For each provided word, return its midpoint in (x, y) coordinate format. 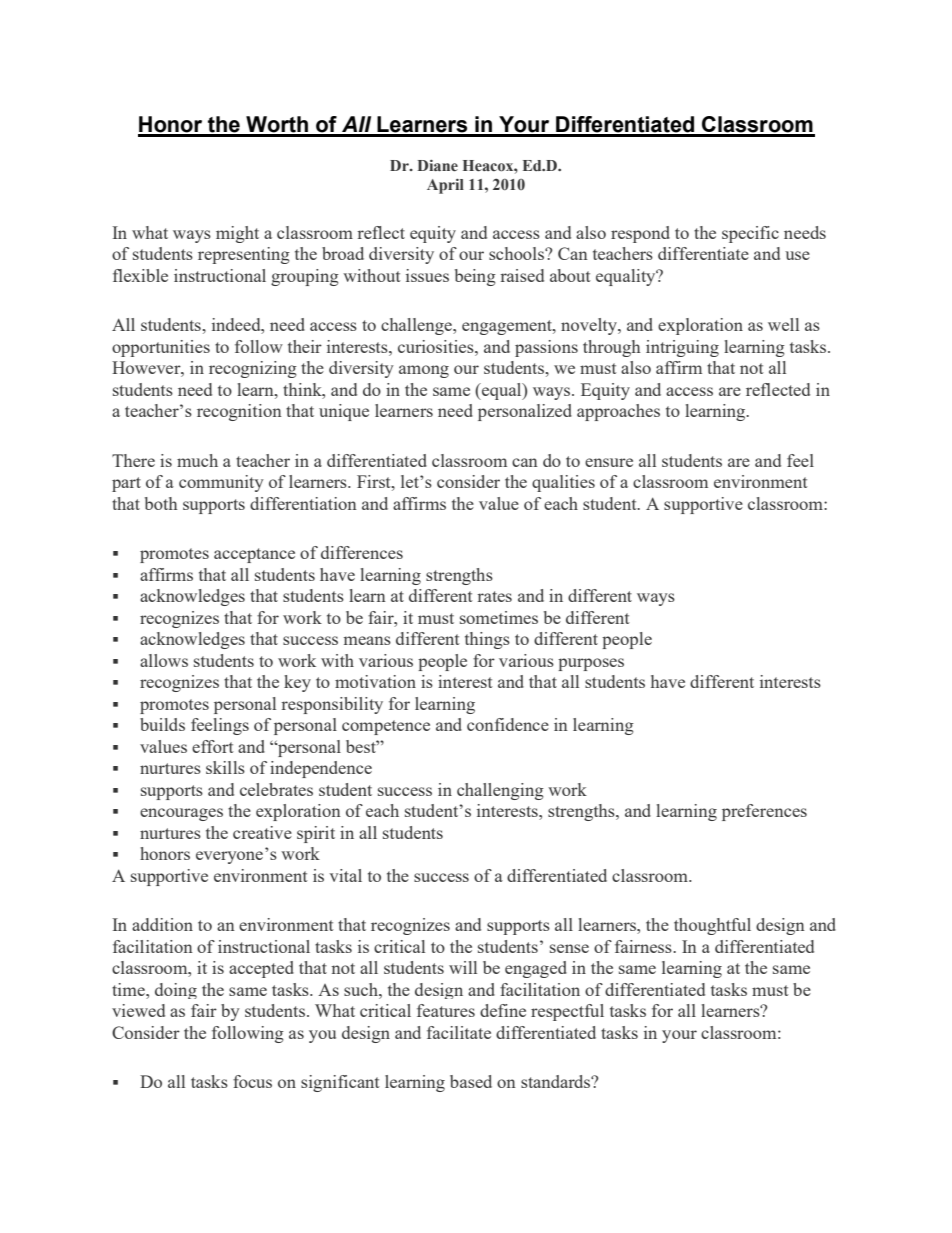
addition (162, 924)
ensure (609, 462)
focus (252, 1081)
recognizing (253, 369)
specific (750, 234)
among (424, 371)
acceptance (254, 555)
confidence (508, 724)
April (445, 186)
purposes (591, 664)
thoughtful (712, 926)
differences (362, 552)
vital (345, 875)
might (237, 234)
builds (162, 724)
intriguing (682, 348)
